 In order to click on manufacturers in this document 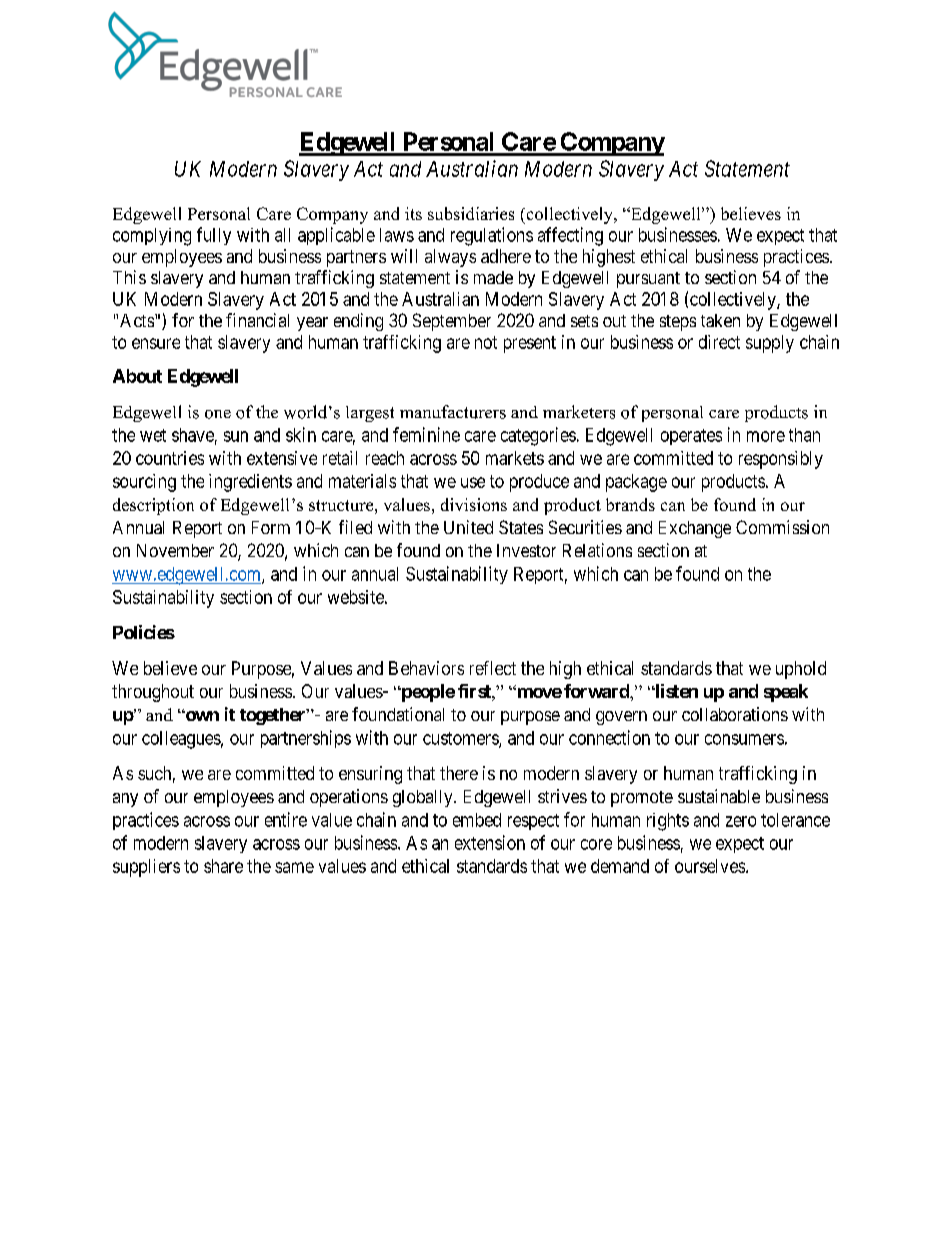, I will do `click(453, 412)`.
